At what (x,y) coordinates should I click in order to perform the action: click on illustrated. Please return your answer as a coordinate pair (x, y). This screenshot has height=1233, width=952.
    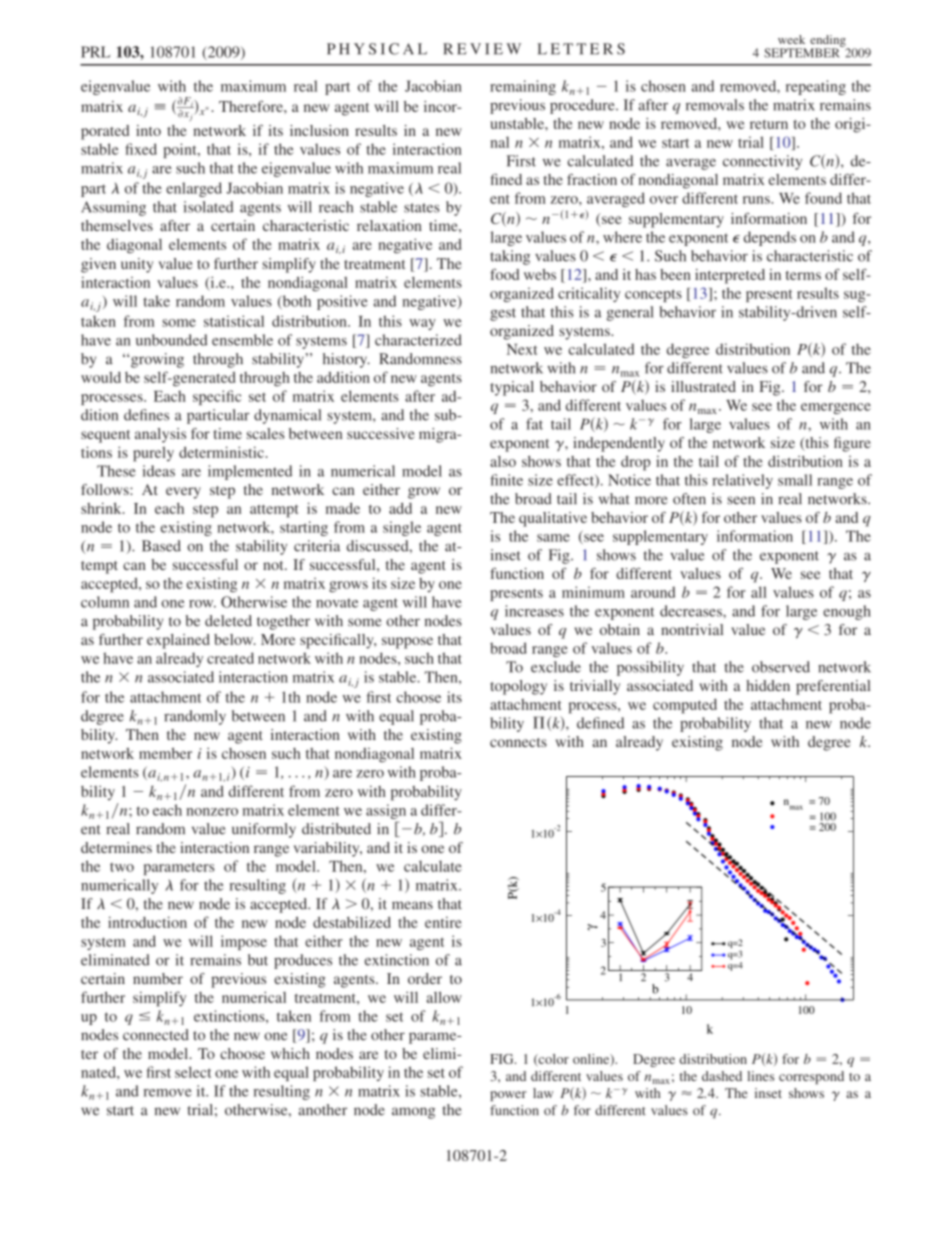
    Looking at the image, I should click on (703, 386).
